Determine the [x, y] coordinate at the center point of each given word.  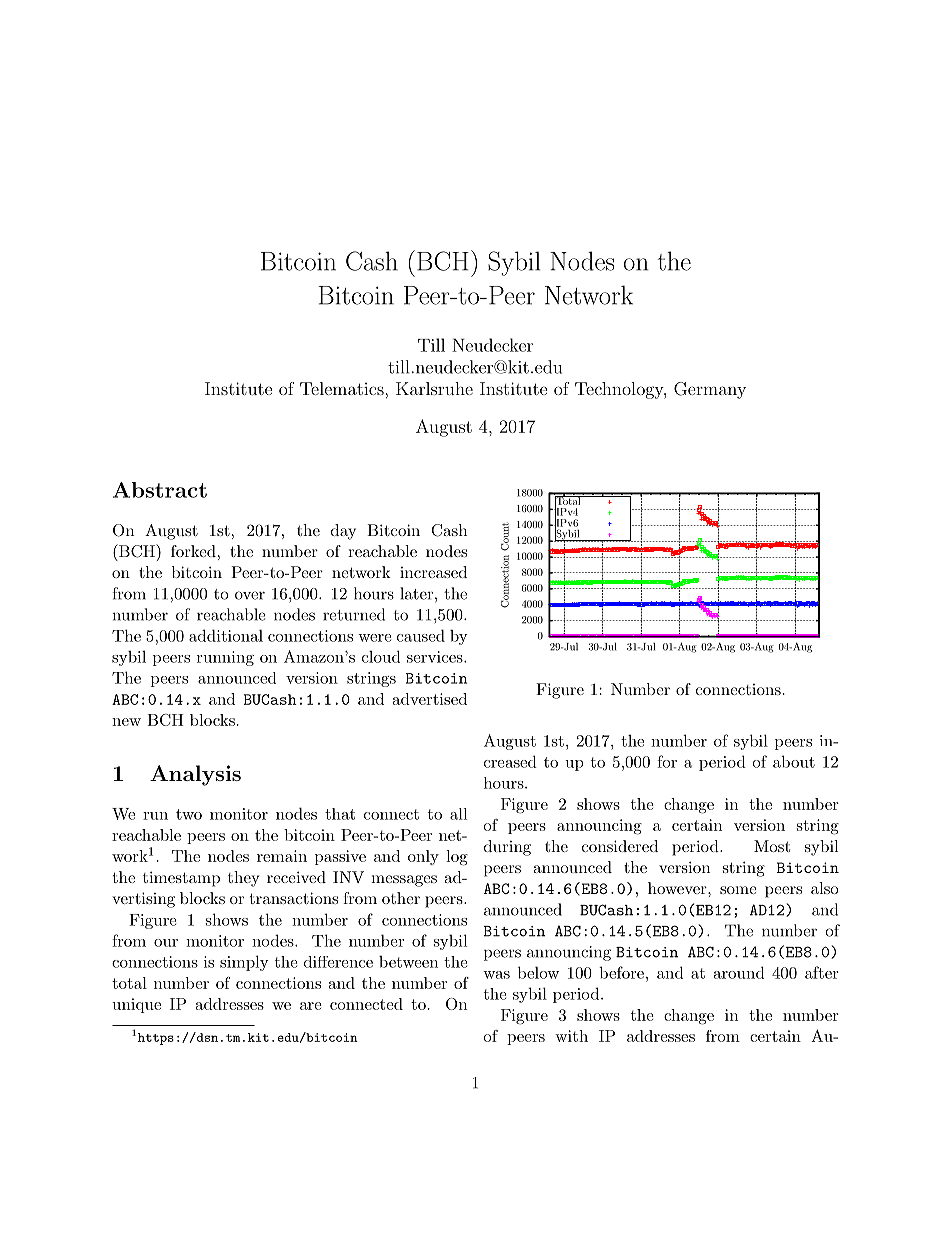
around [739, 972]
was [496, 975]
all [458, 814]
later [416, 593]
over [250, 595]
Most [772, 846]
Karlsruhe [434, 388]
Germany [710, 390]
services [436, 657]
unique [136, 1005]
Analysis [195, 775]
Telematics [343, 388]
